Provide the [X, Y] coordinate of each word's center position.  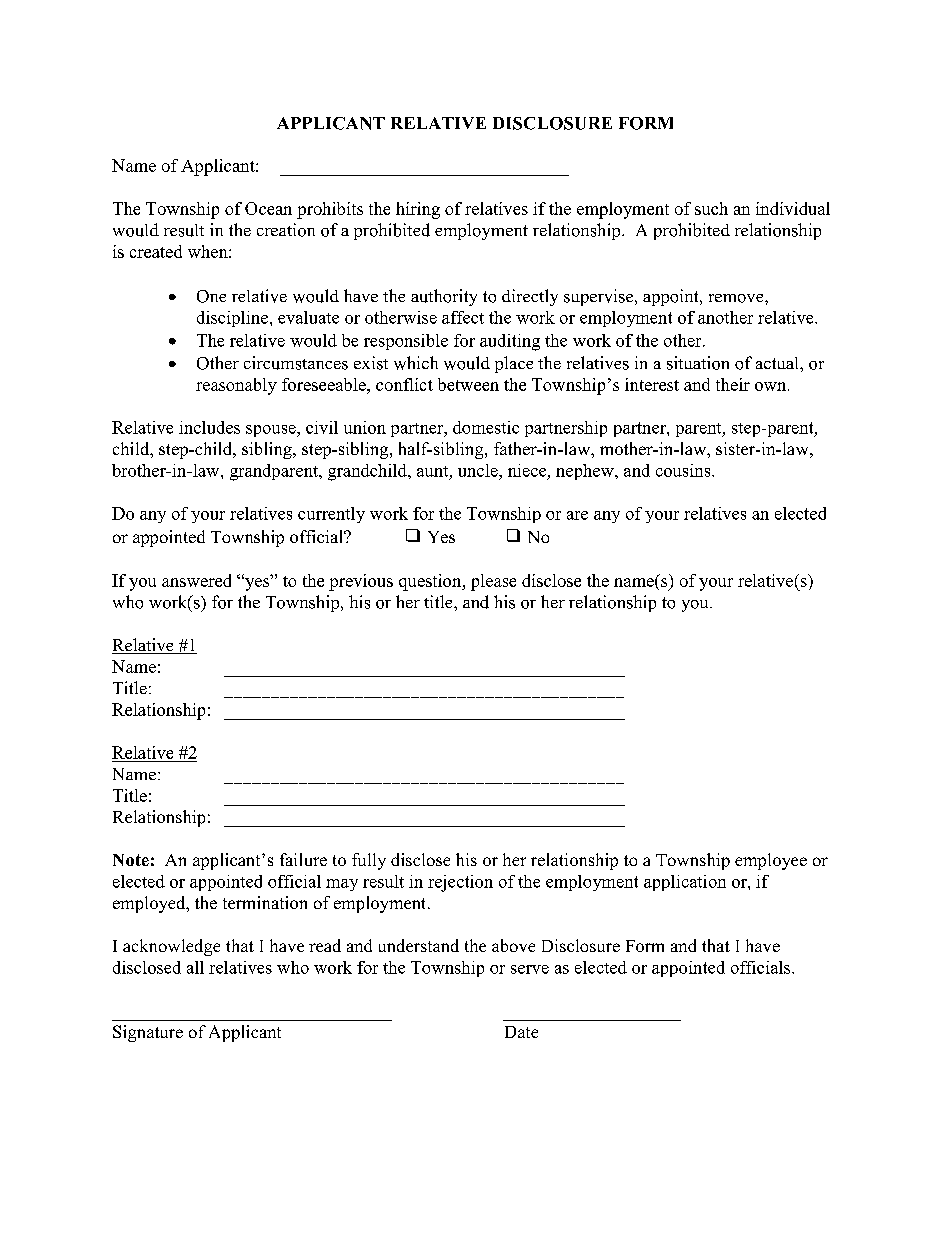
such [711, 208]
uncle [479, 470]
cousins [684, 470]
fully [369, 861]
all [195, 967]
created [156, 251]
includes [209, 427]
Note [131, 860]
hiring [418, 210]
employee [771, 861]
